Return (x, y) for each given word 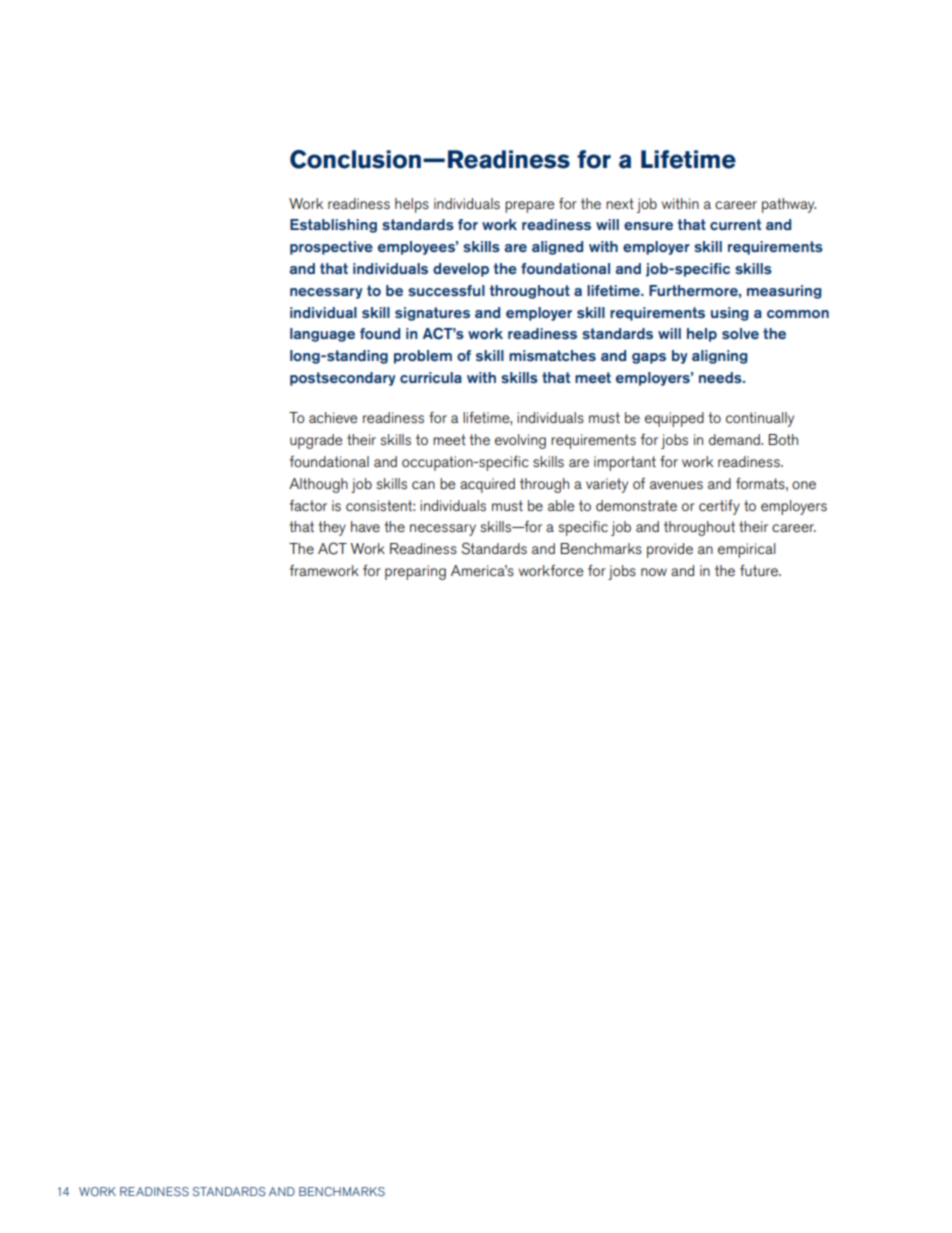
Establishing (333, 226)
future (760, 570)
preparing (415, 572)
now (654, 572)
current (735, 224)
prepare (529, 207)
